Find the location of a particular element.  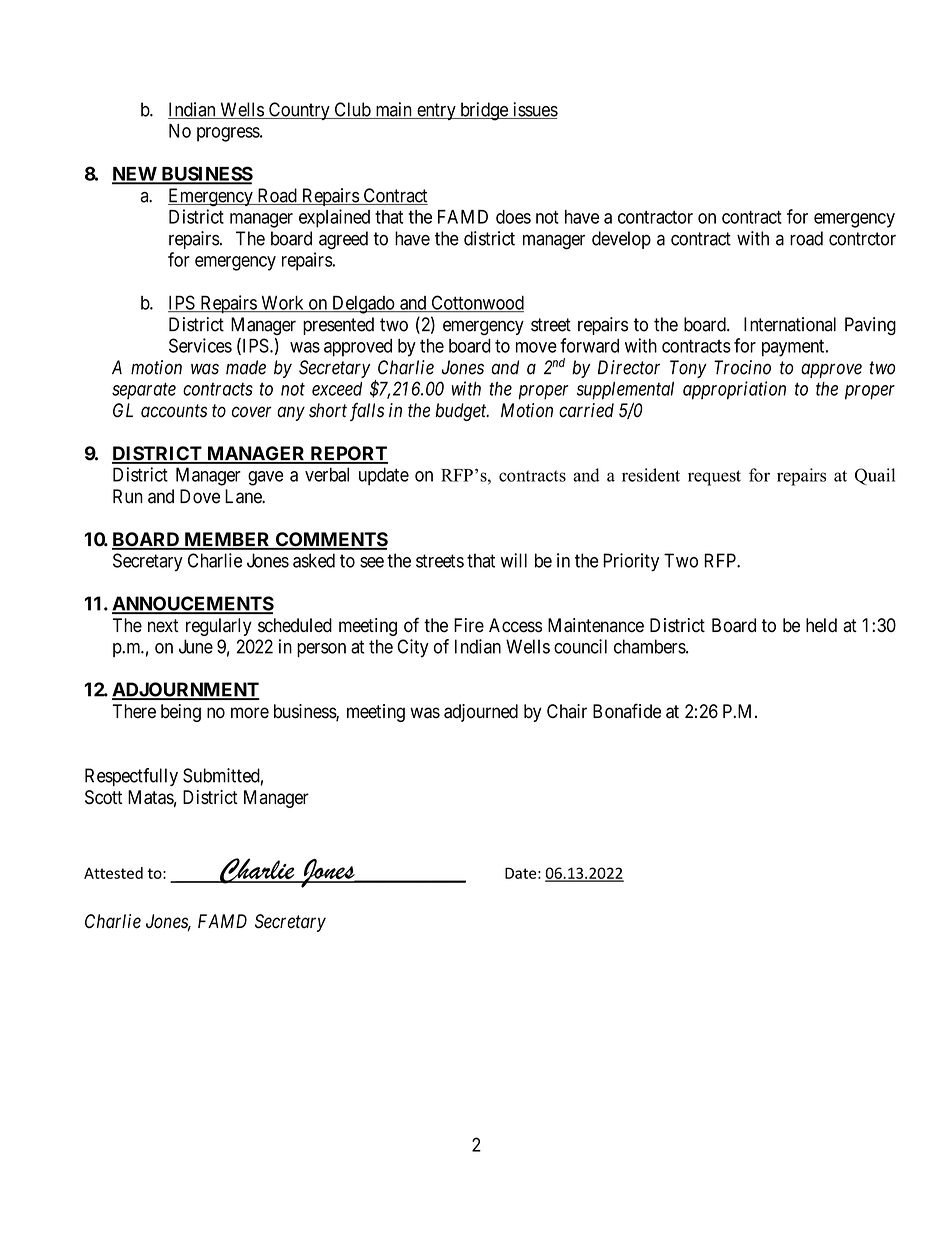

ADJOURNMENT is located at coordinates (185, 690).
